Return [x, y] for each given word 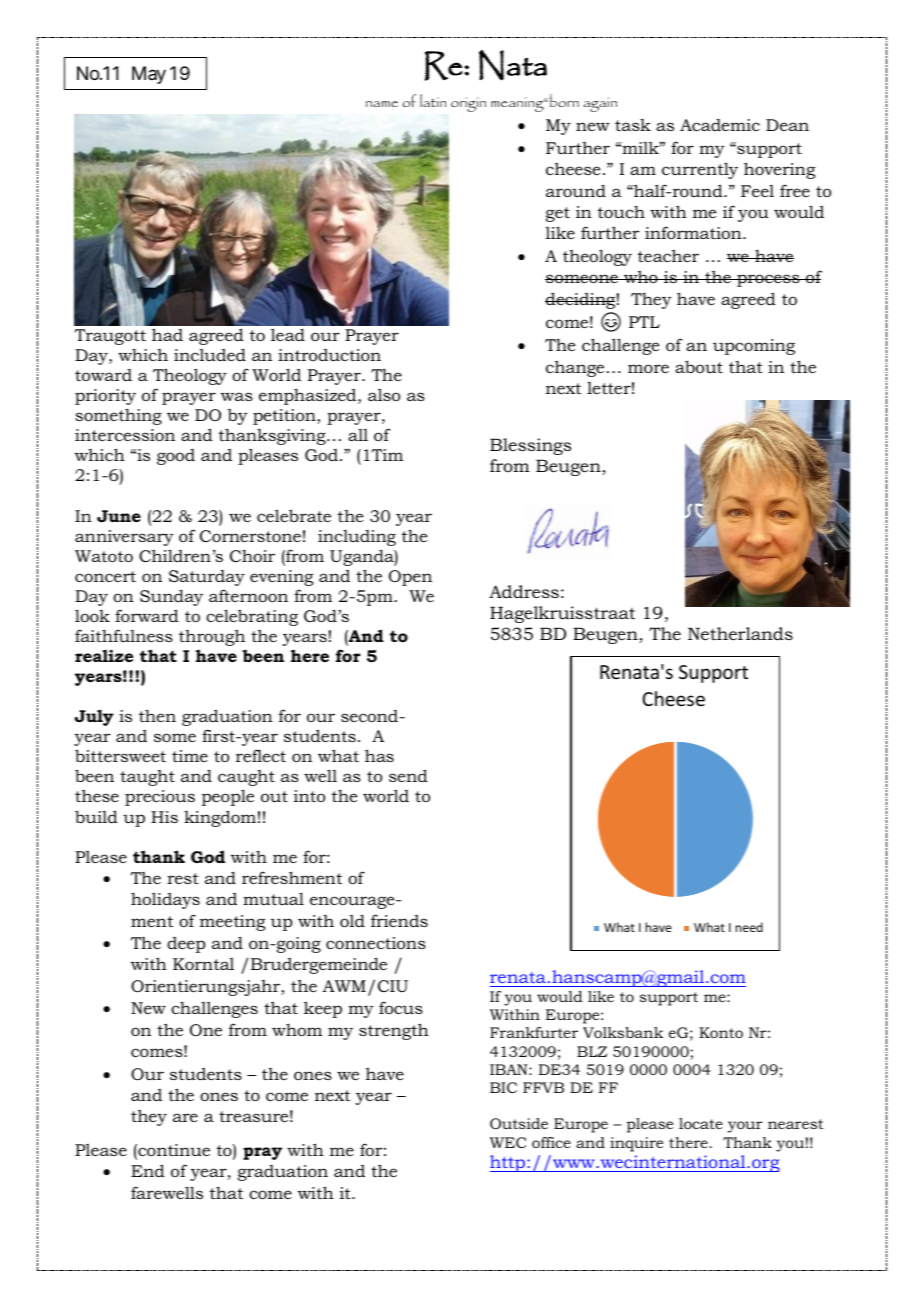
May [149, 75]
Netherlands [740, 633]
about [699, 366]
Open [410, 578]
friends [399, 920]
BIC [503, 1087]
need [749, 927]
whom [297, 1029]
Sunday [171, 597]
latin [433, 100]
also [384, 394]
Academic [720, 125]
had [167, 334]
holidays [165, 900]
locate [701, 1123]
